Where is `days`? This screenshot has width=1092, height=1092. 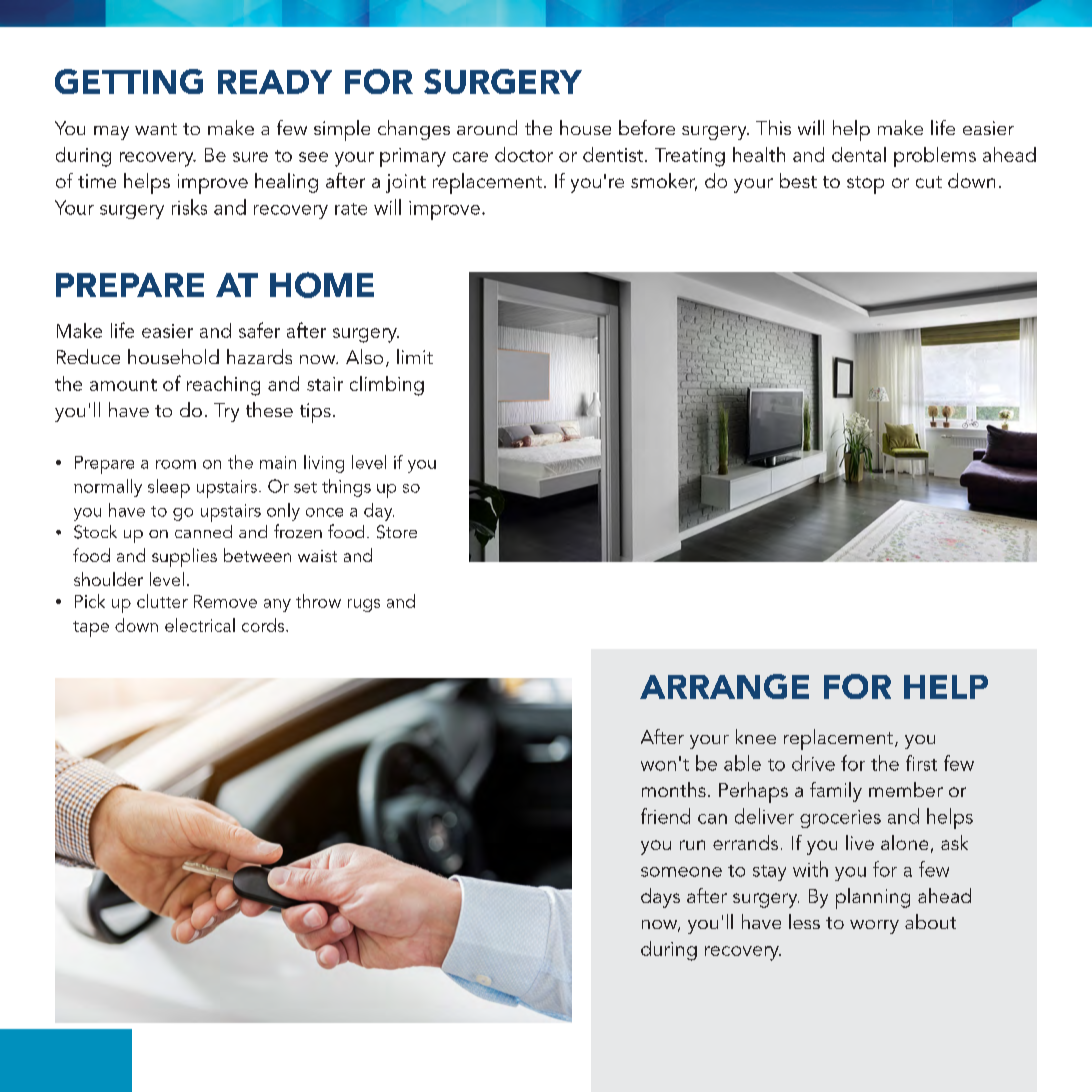 days is located at coordinates (660, 898).
